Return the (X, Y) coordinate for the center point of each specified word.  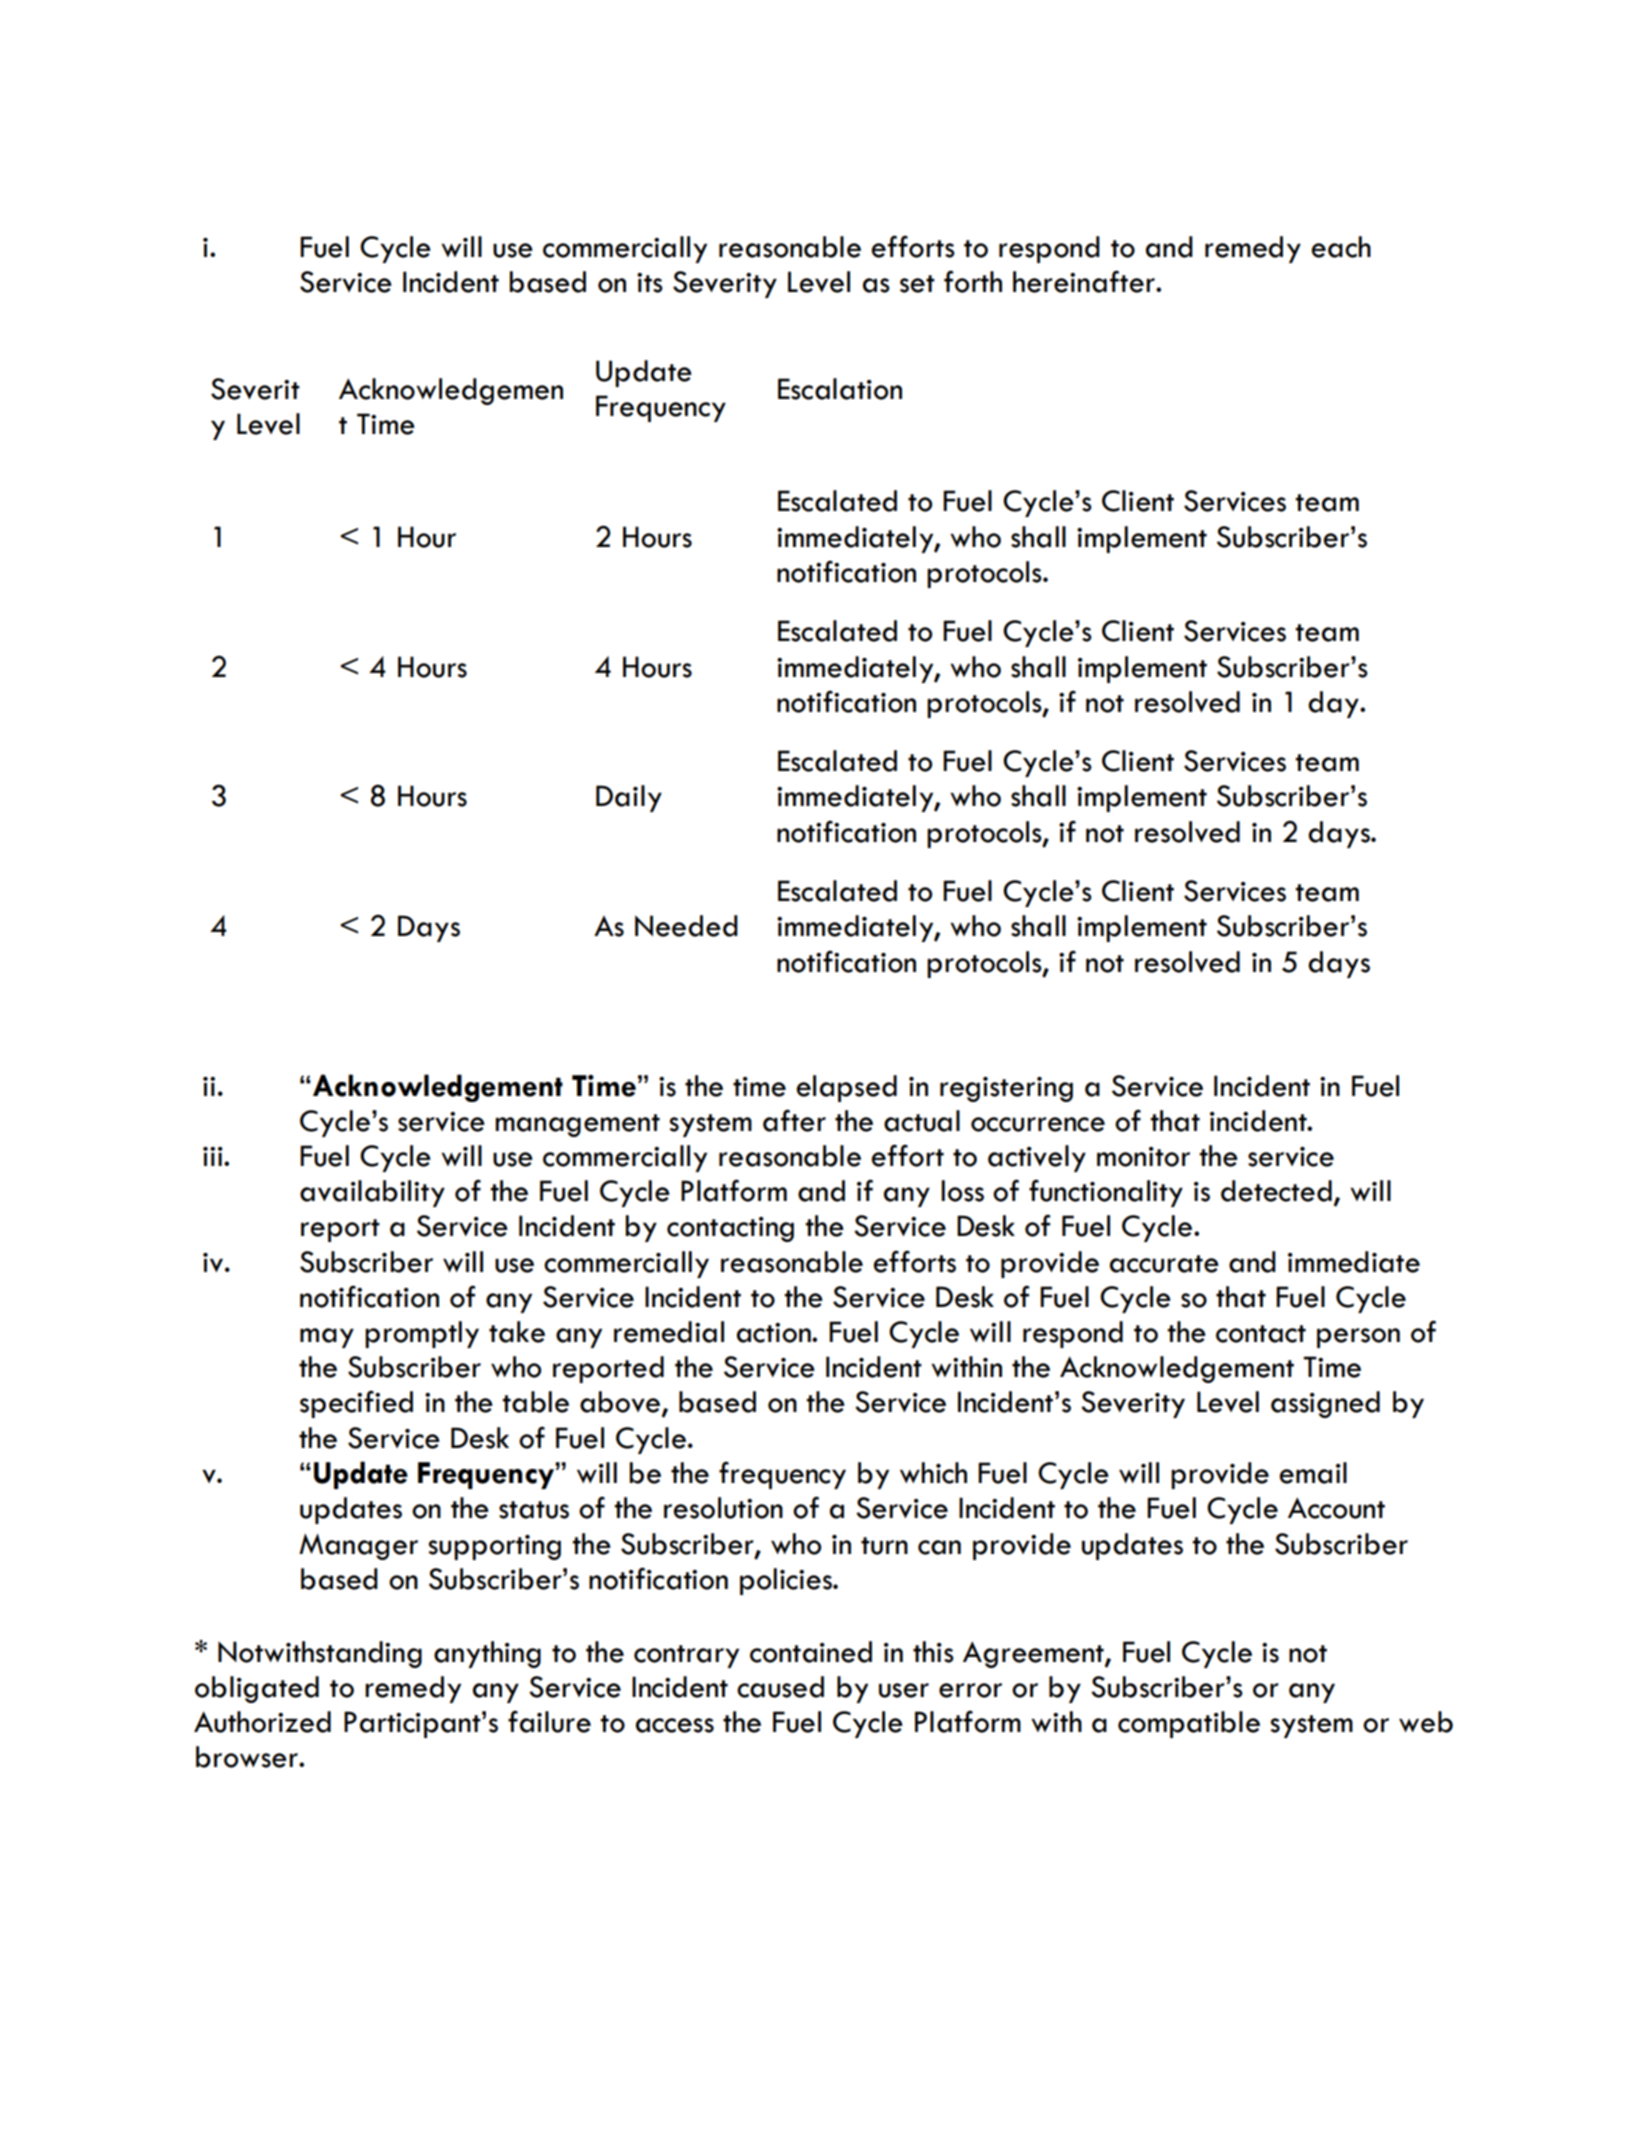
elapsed (846, 1088)
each (1341, 247)
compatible (1189, 1724)
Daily (629, 798)
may (327, 1338)
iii (214, 1156)
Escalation (840, 389)
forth (973, 281)
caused (780, 1687)
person (1358, 1338)
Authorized (262, 1722)
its (650, 283)
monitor (1143, 1157)
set (917, 284)
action (775, 1333)
